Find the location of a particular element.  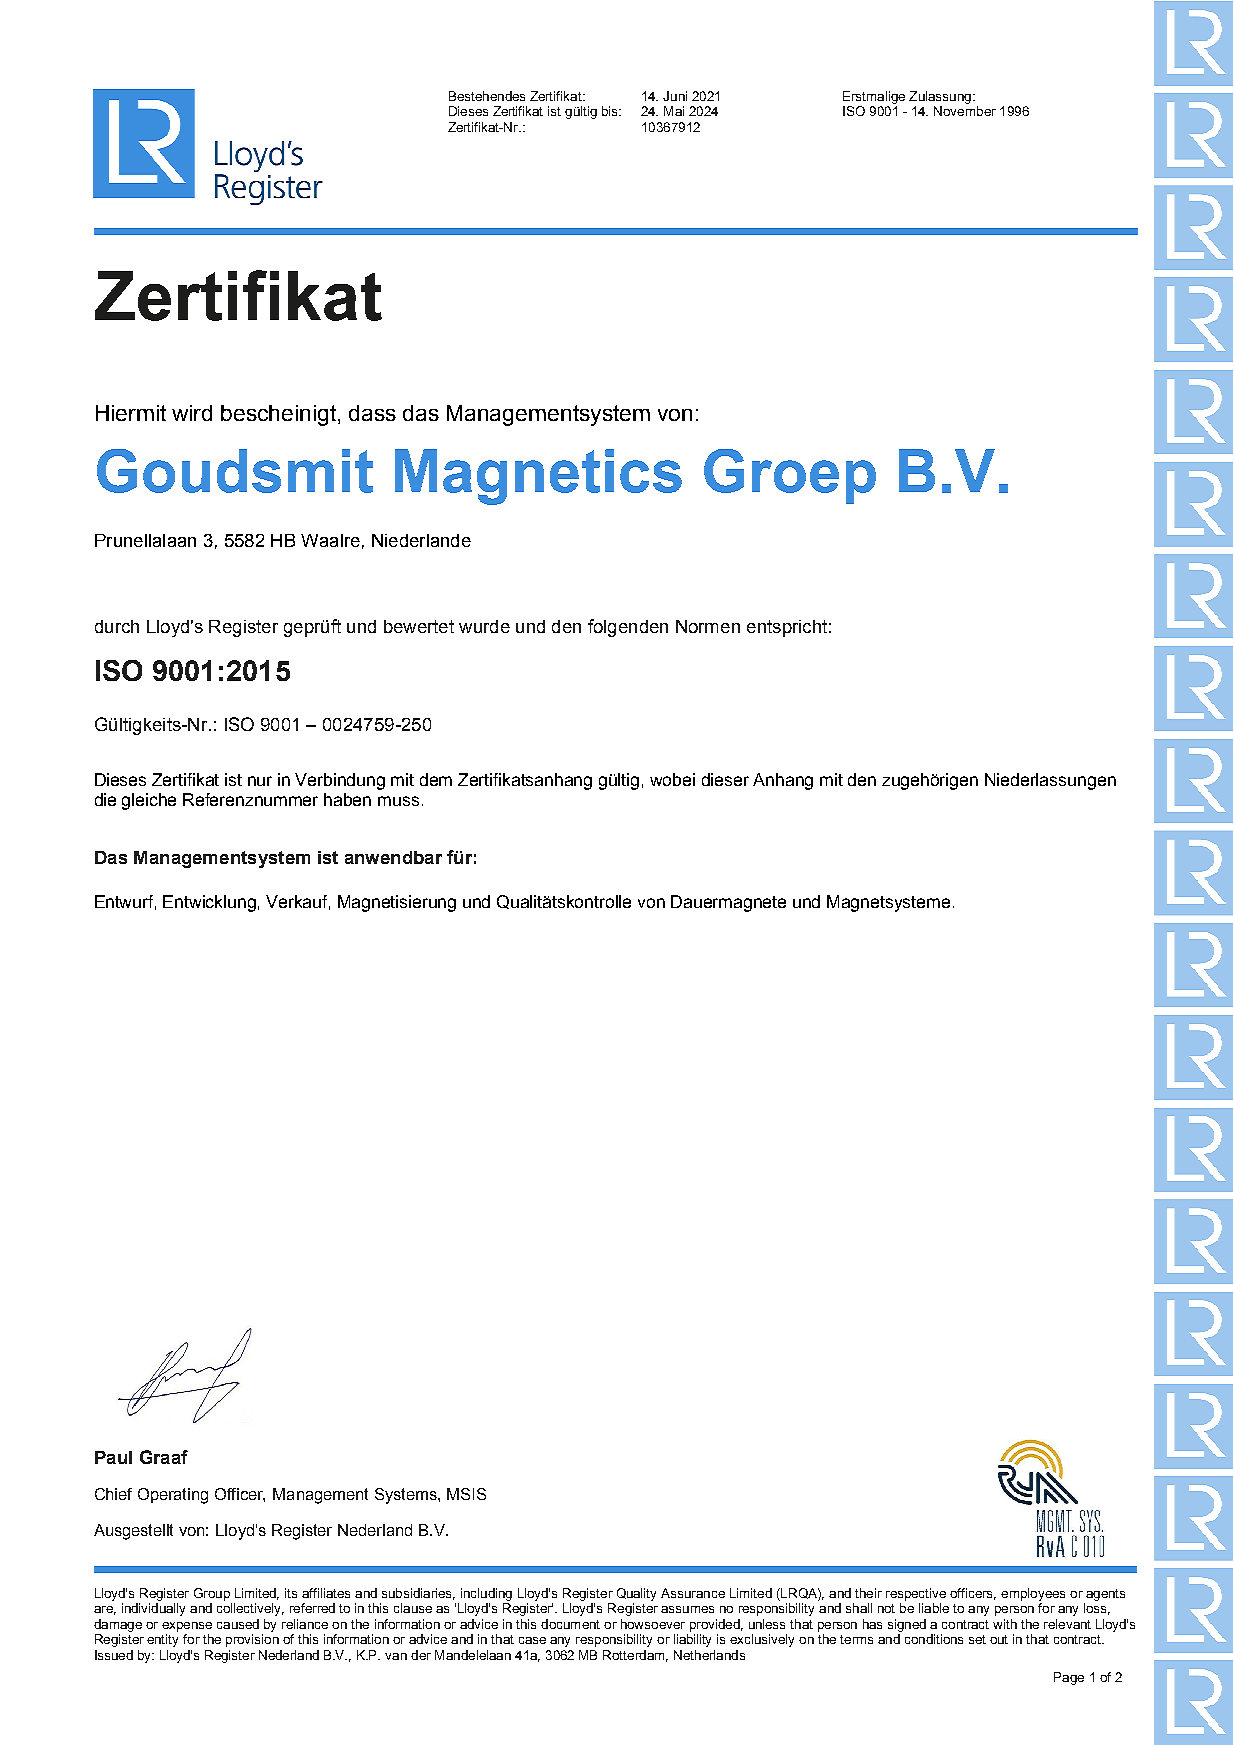

caused is located at coordinates (238, 1624).
